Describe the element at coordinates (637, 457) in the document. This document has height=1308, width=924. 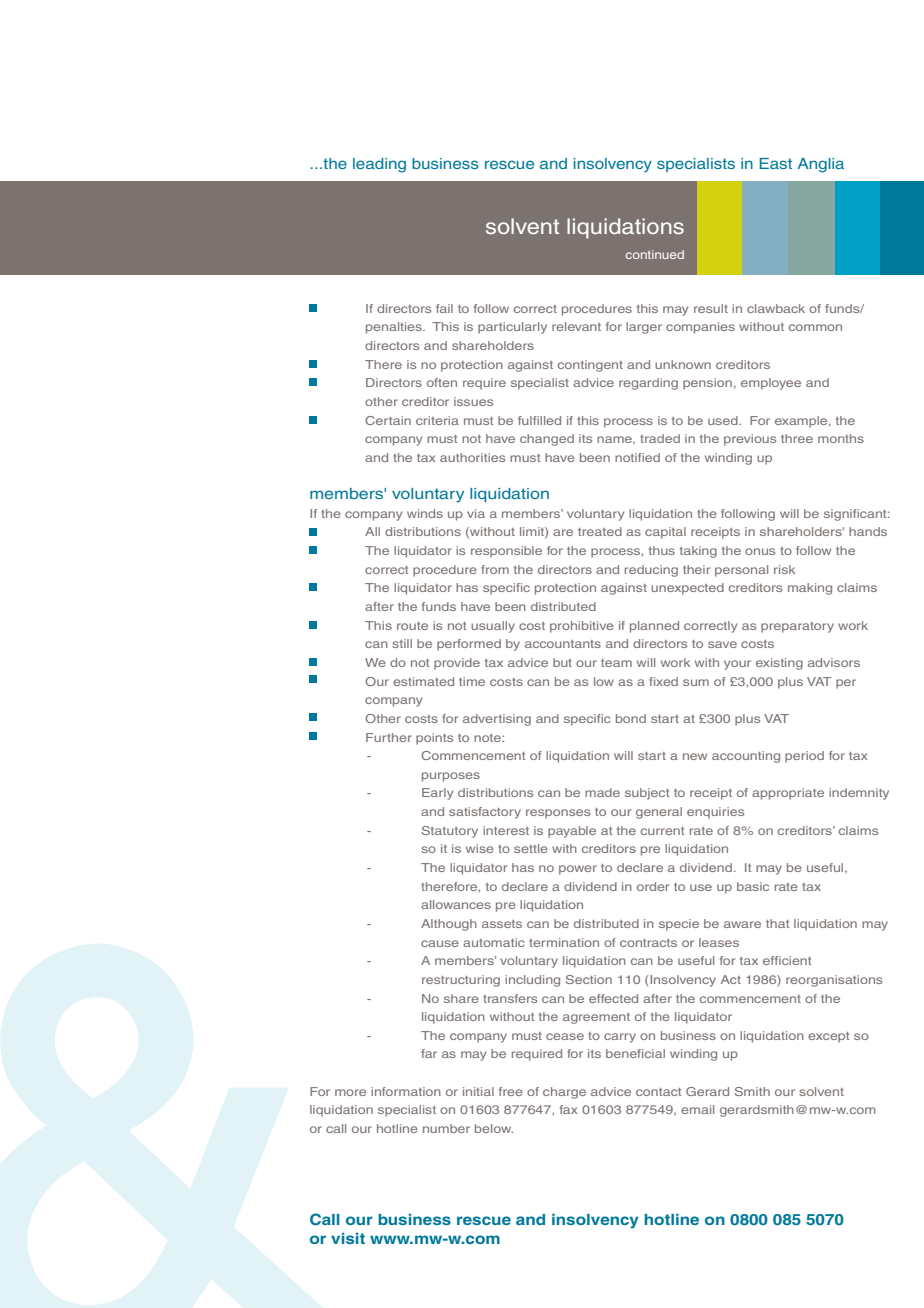
I see `notified` at that location.
